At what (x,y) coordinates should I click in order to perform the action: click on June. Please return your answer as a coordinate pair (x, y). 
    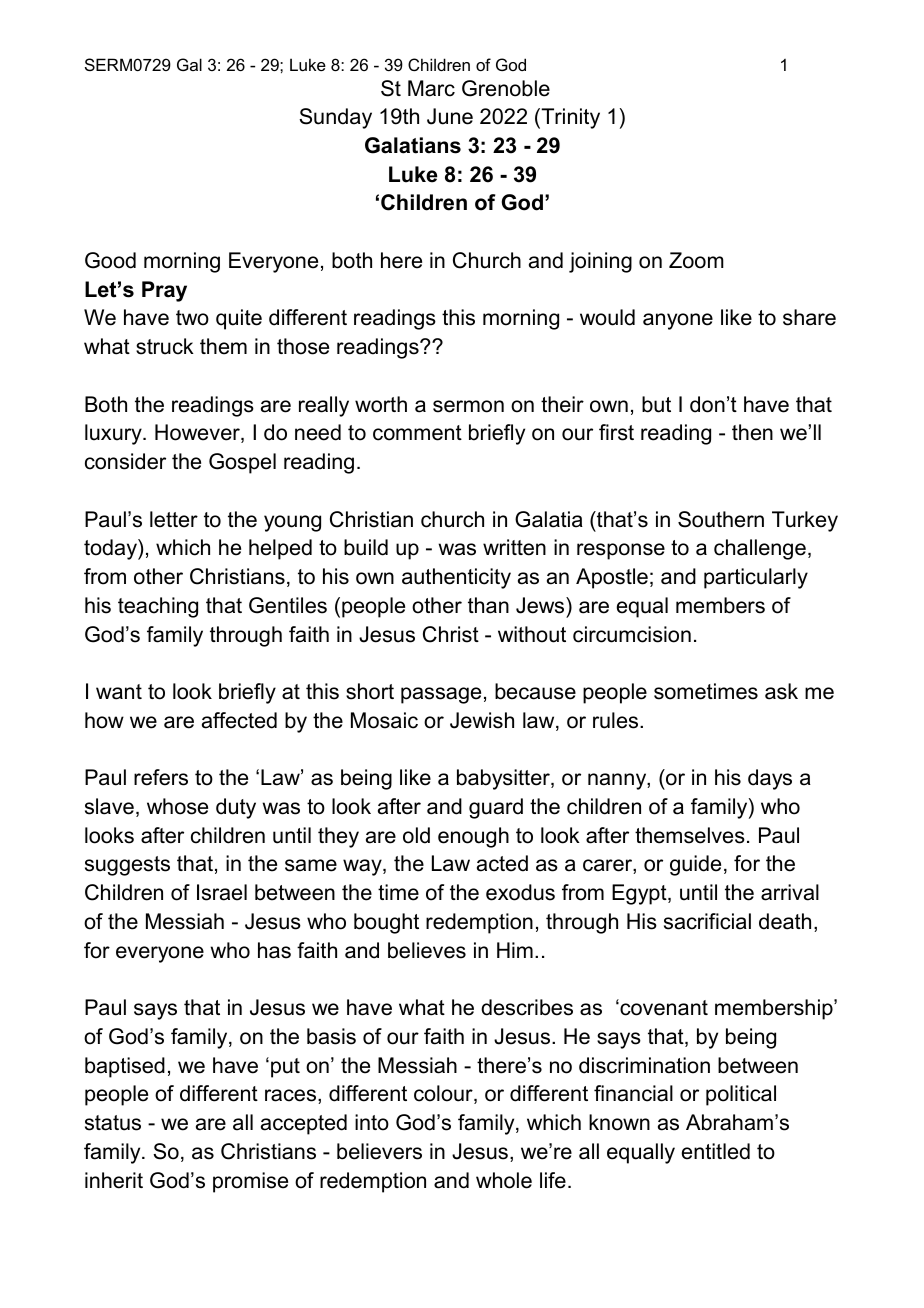
    Looking at the image, I should click on (450, 116).
